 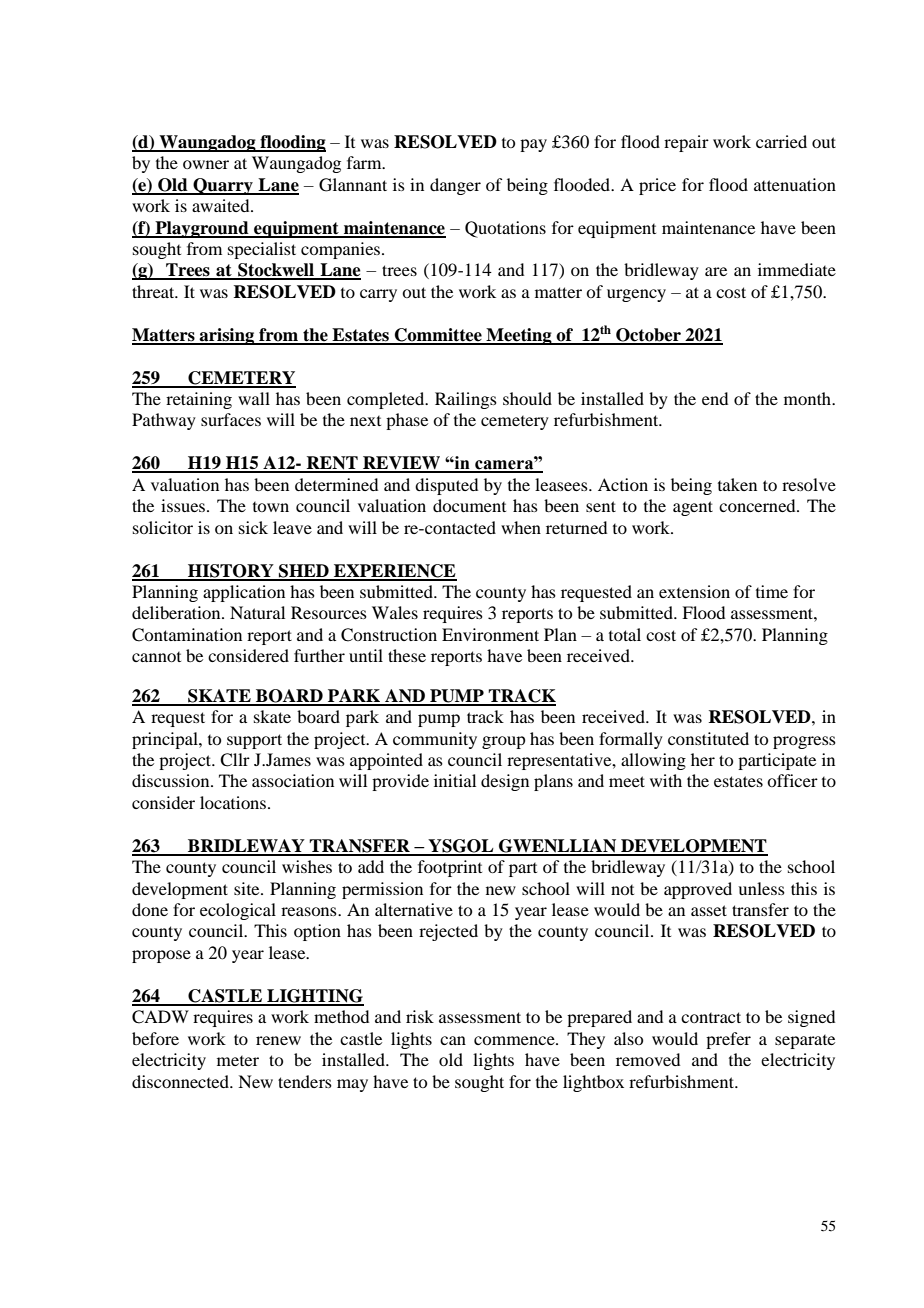 I want to click on wall, so click(x=254, y=398).
